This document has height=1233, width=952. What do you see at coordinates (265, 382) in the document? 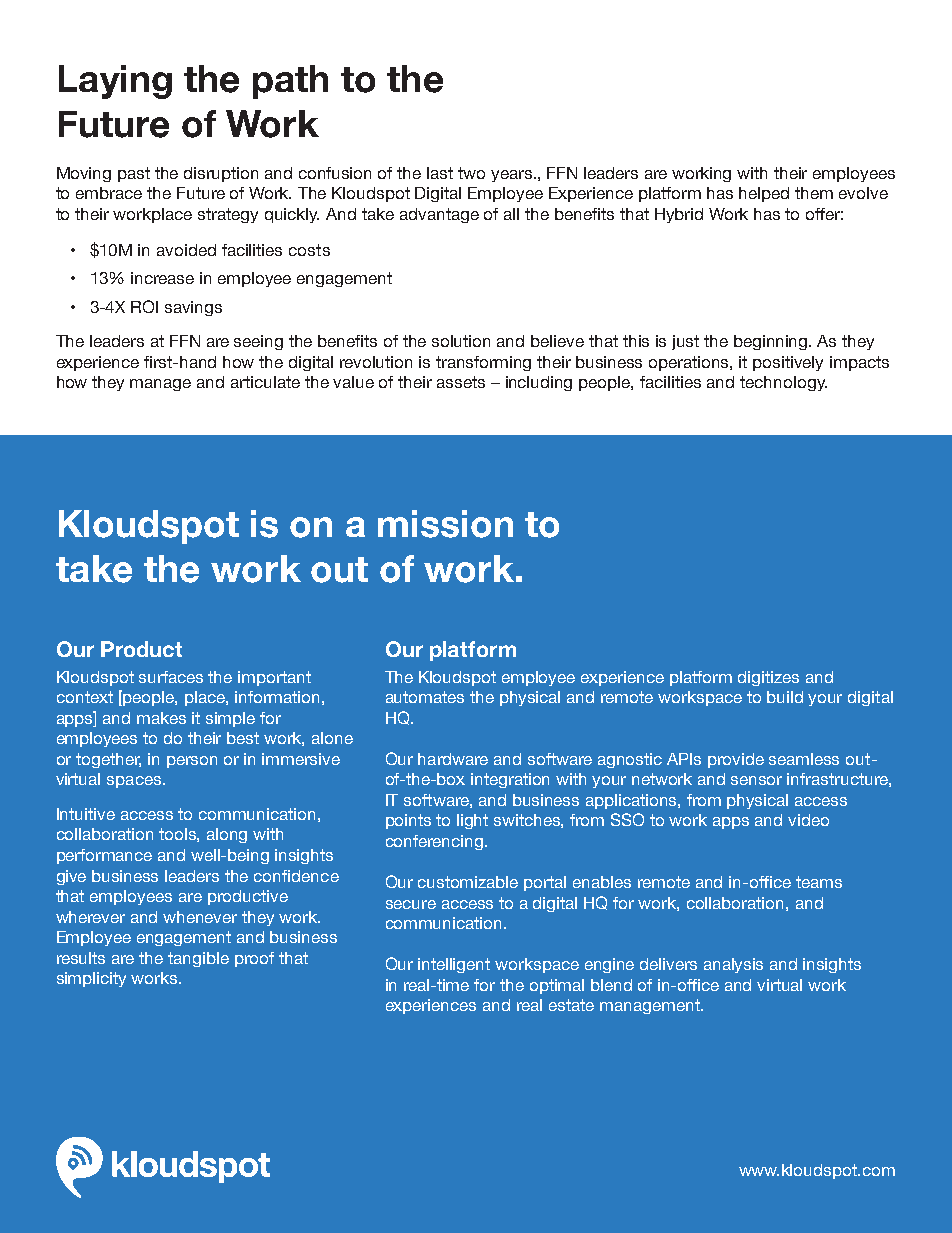
I see `articulate` at bounding box center [265, 382].
